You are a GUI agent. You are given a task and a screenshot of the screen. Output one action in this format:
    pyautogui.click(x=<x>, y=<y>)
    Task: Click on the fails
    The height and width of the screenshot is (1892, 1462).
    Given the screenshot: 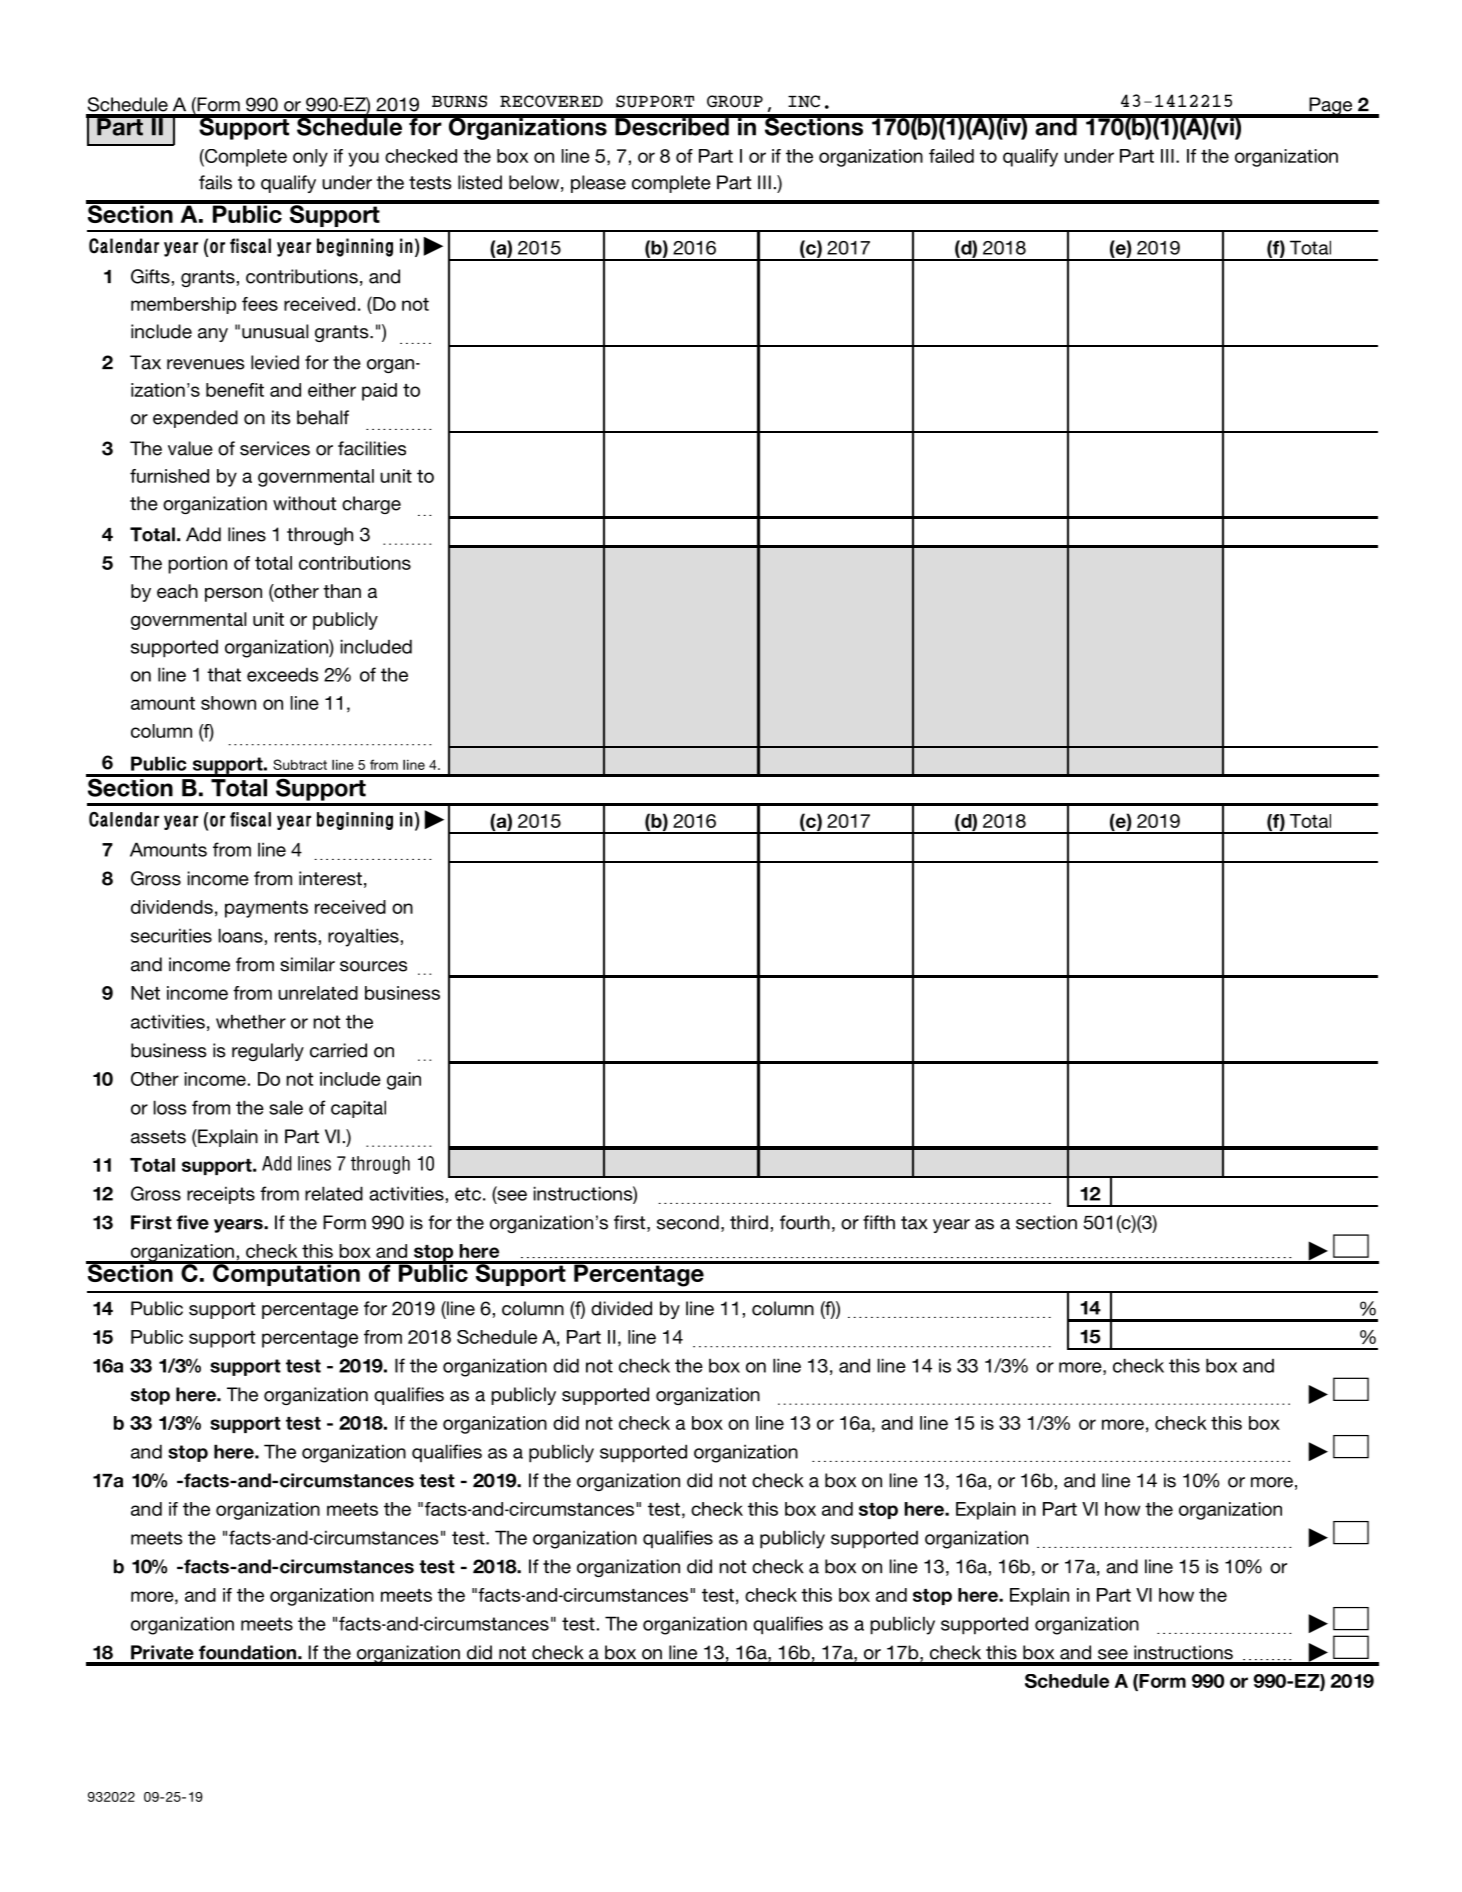 What is the action you would take?
    pyautogui.click(x=215, y=182)
